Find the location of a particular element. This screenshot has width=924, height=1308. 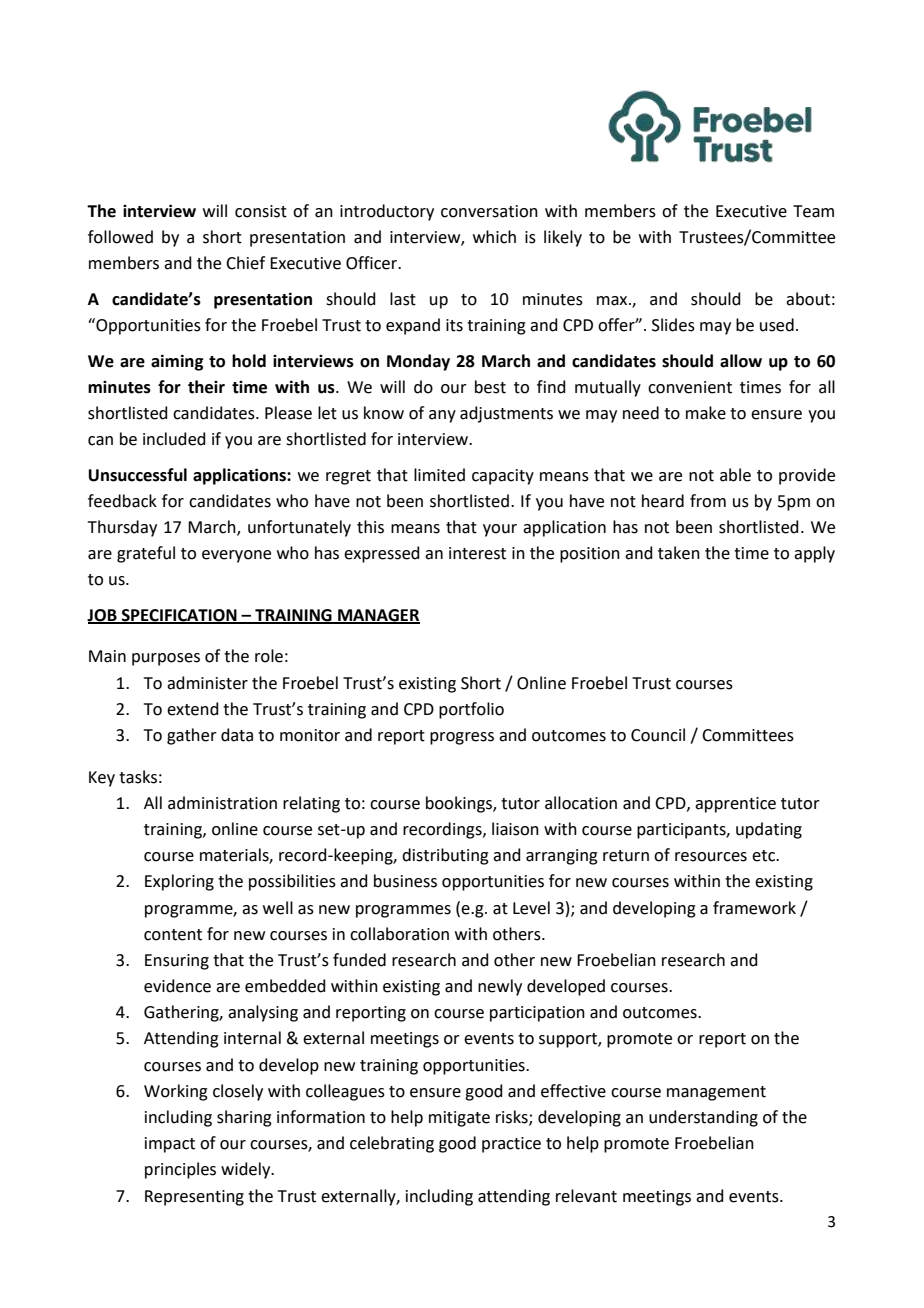

Team is located at coordinates (813, 211).
